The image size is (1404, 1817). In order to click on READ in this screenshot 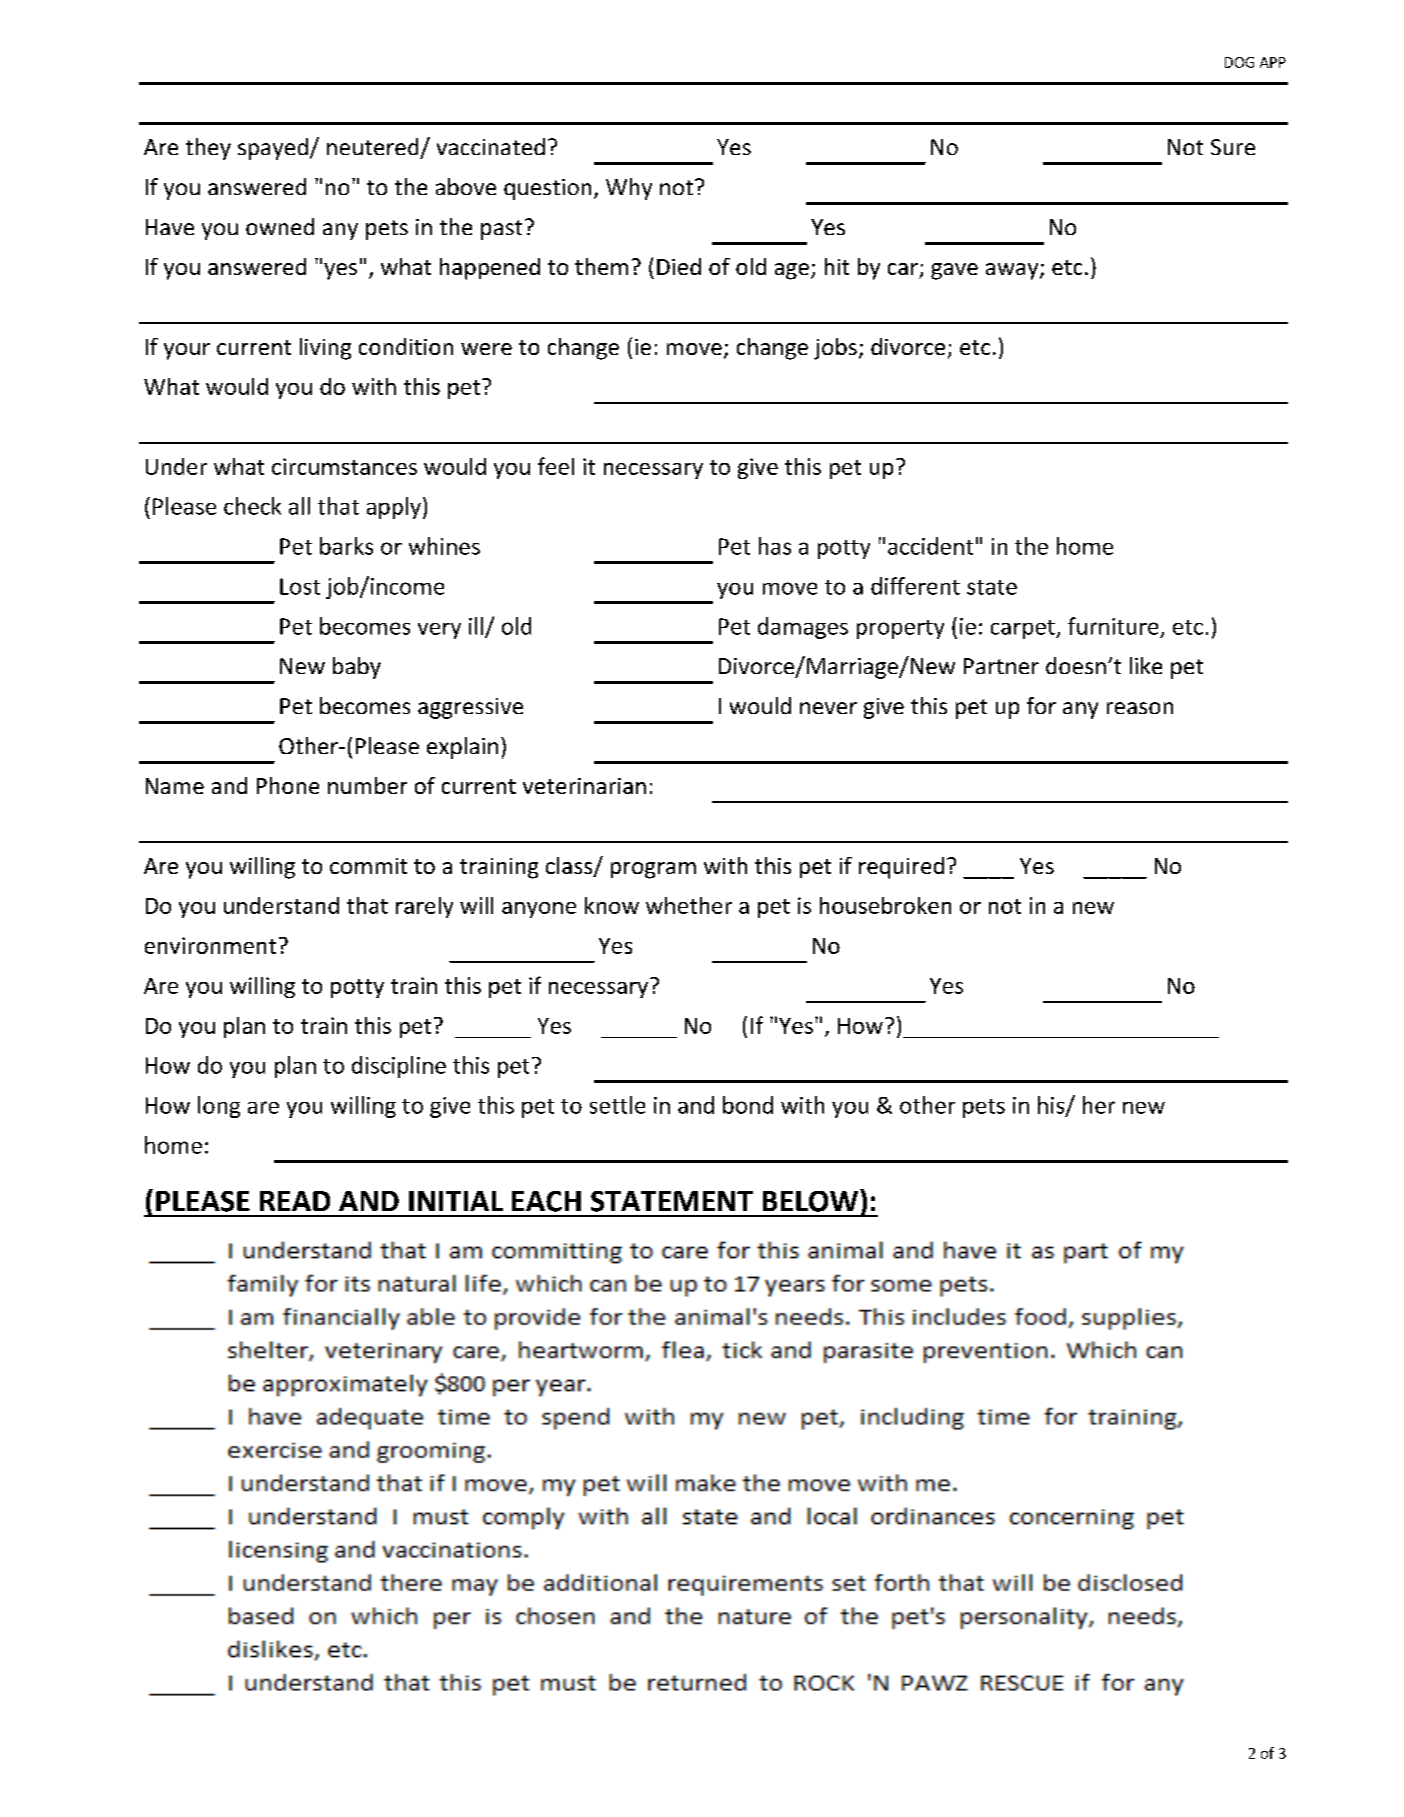, I will do `click(295, 1201)`.
